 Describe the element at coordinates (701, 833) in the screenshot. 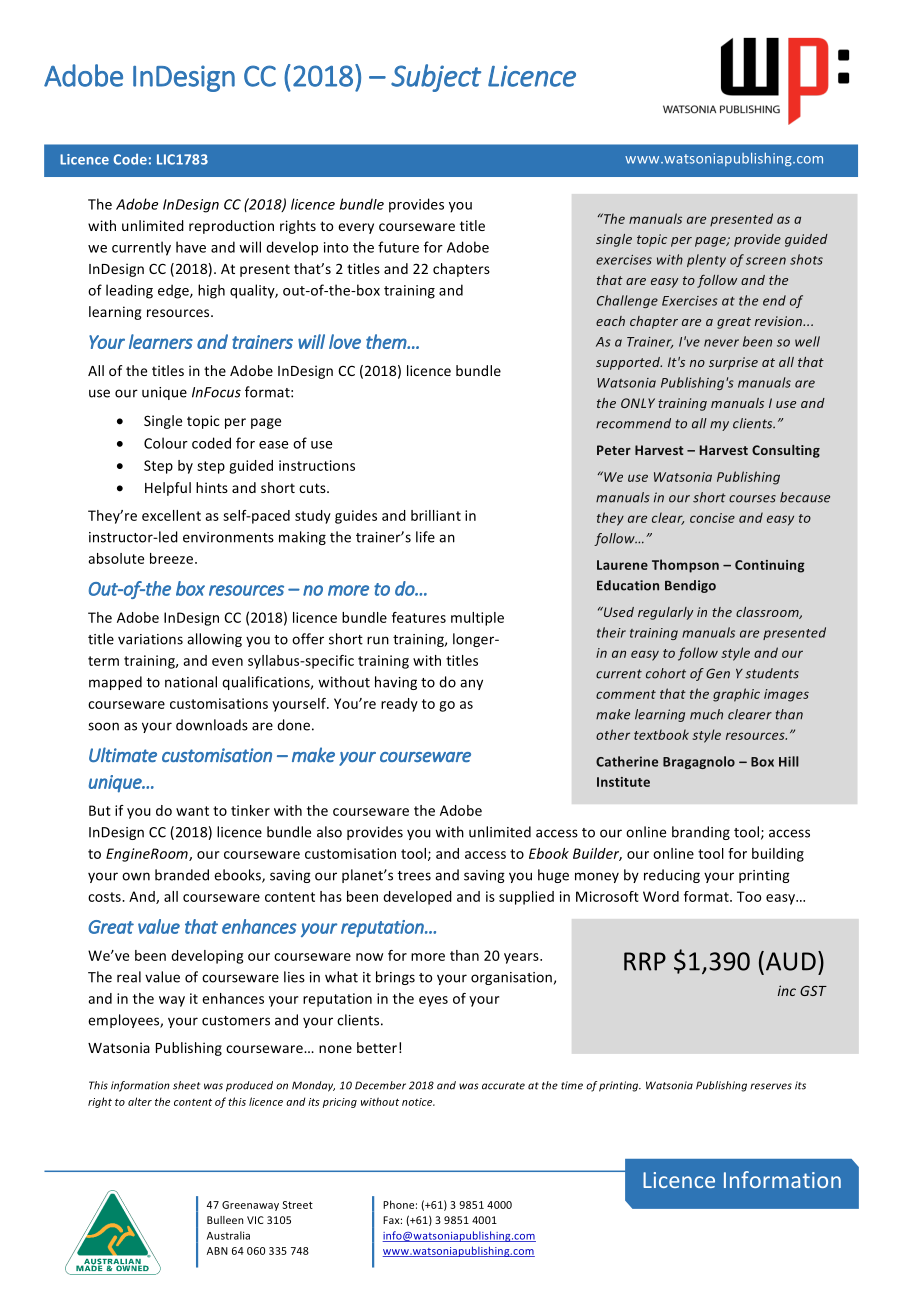

I see `branding` at that location.
